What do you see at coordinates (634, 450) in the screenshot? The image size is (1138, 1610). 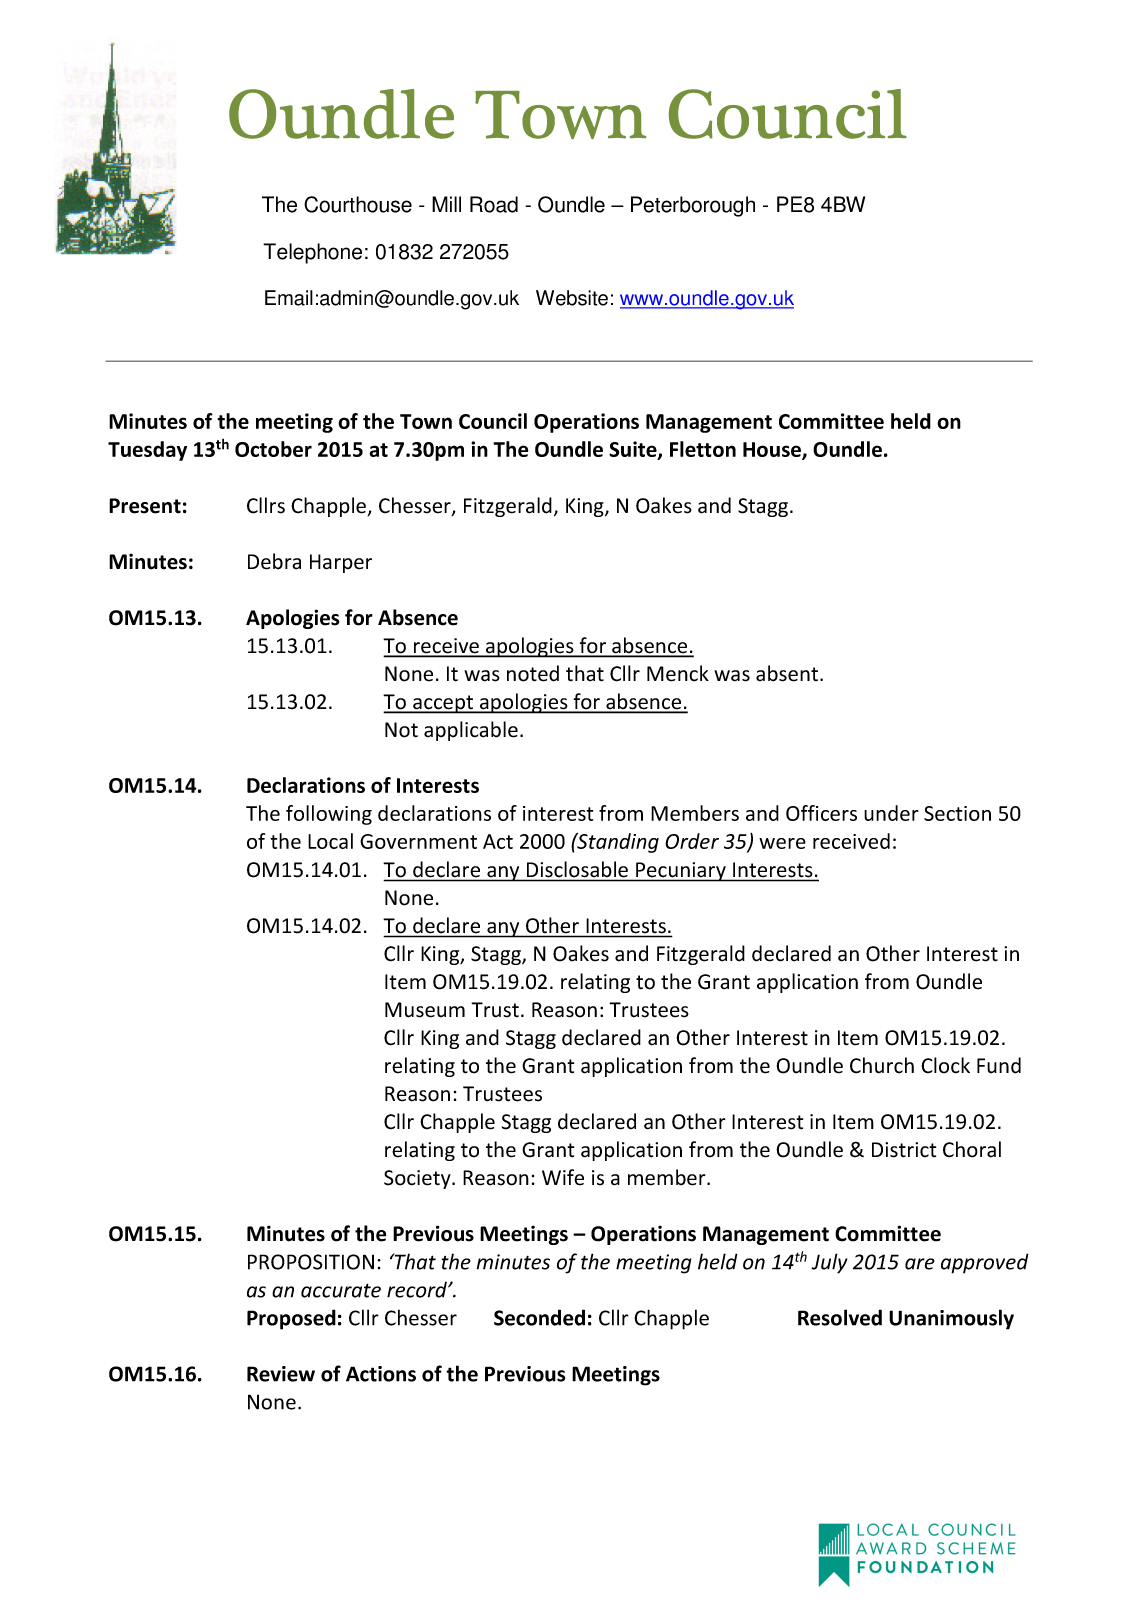 I see `Suite` at bounding box center [634, 450].
